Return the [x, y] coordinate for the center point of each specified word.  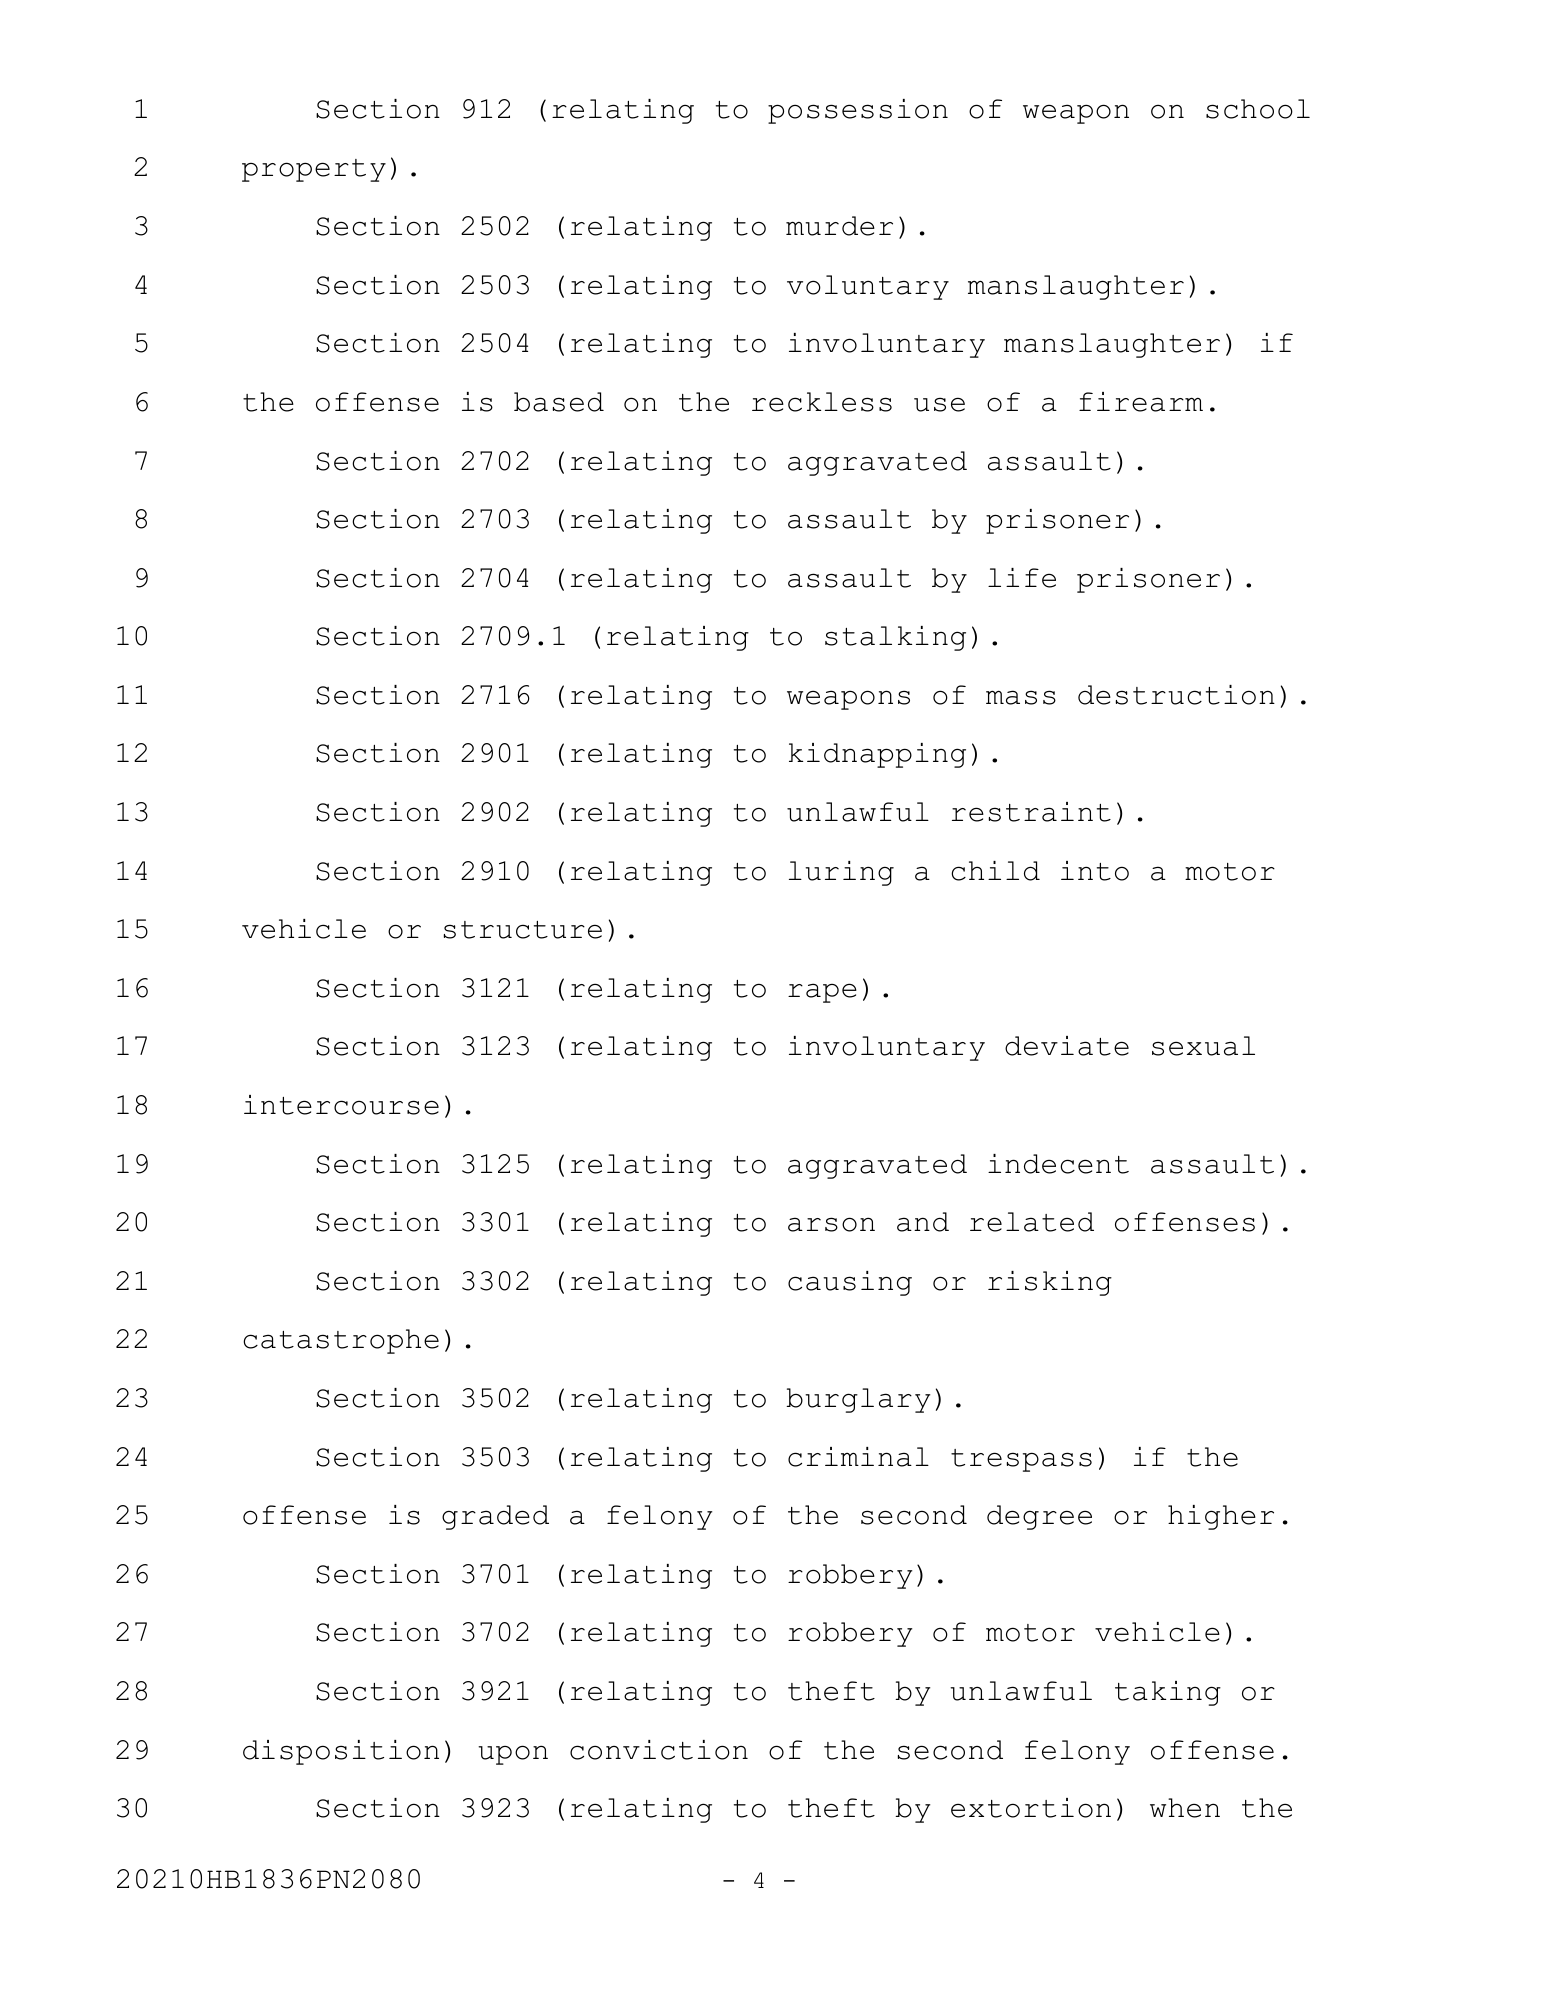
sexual [1203, 1046]
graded [495, 1517]
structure [523, 930]
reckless [822, 402]
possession [858, 111]
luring [841, 873]
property [314, 170]
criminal [858, 1457]
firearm [1141, 402]
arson [831, 1224]
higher [1221, 1517]
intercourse [341, 1105]
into [1095, 871]
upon [513, 1755]
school [1258, 109]
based [559, 402]
